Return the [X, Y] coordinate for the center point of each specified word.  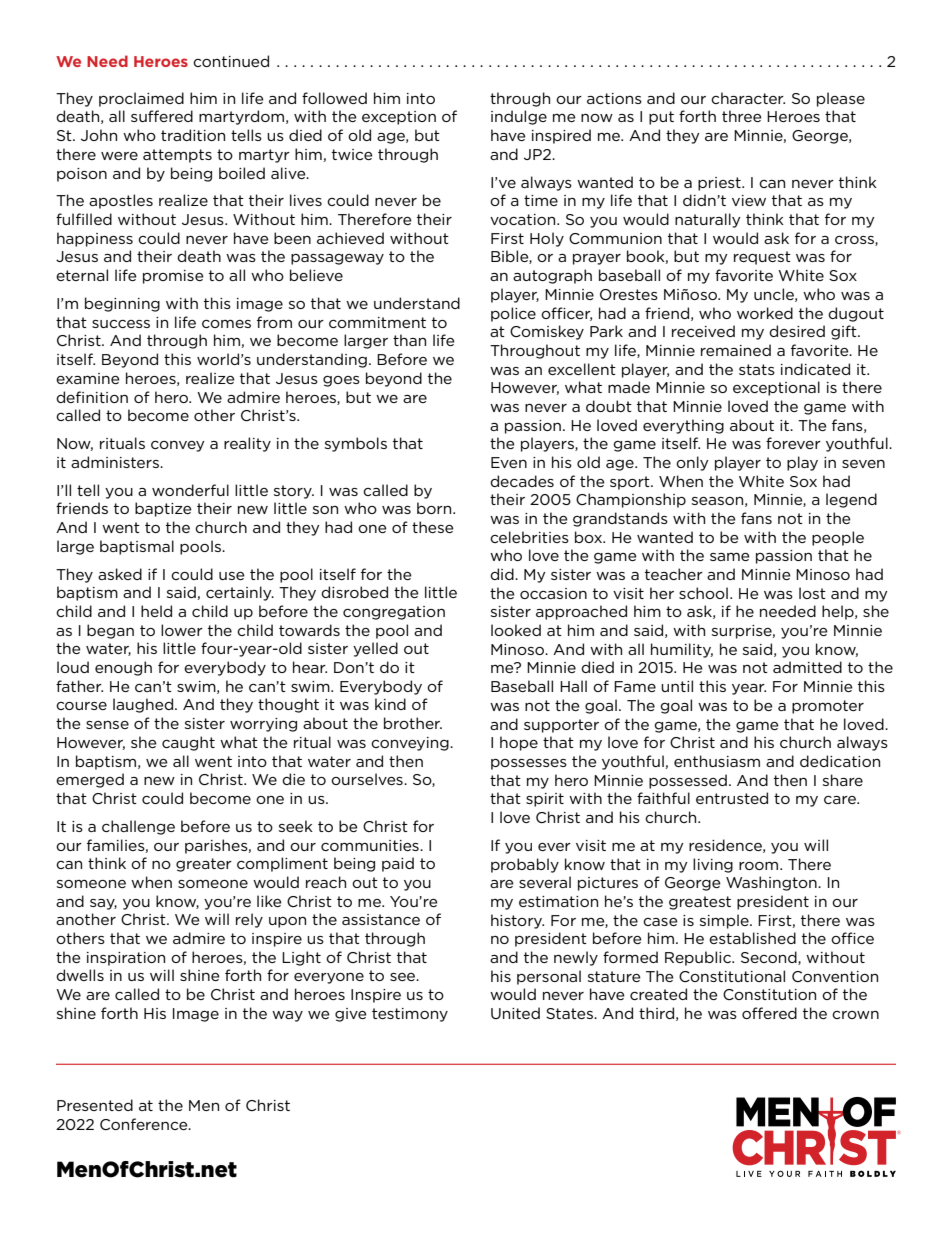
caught [188, 743]
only [692, 463]
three [742, 116]
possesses [529, 764]
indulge [519, 117]
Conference [145, 1124]
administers [116, 462]
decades [522, 481]
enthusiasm [717, 761]
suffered [162, 116]
